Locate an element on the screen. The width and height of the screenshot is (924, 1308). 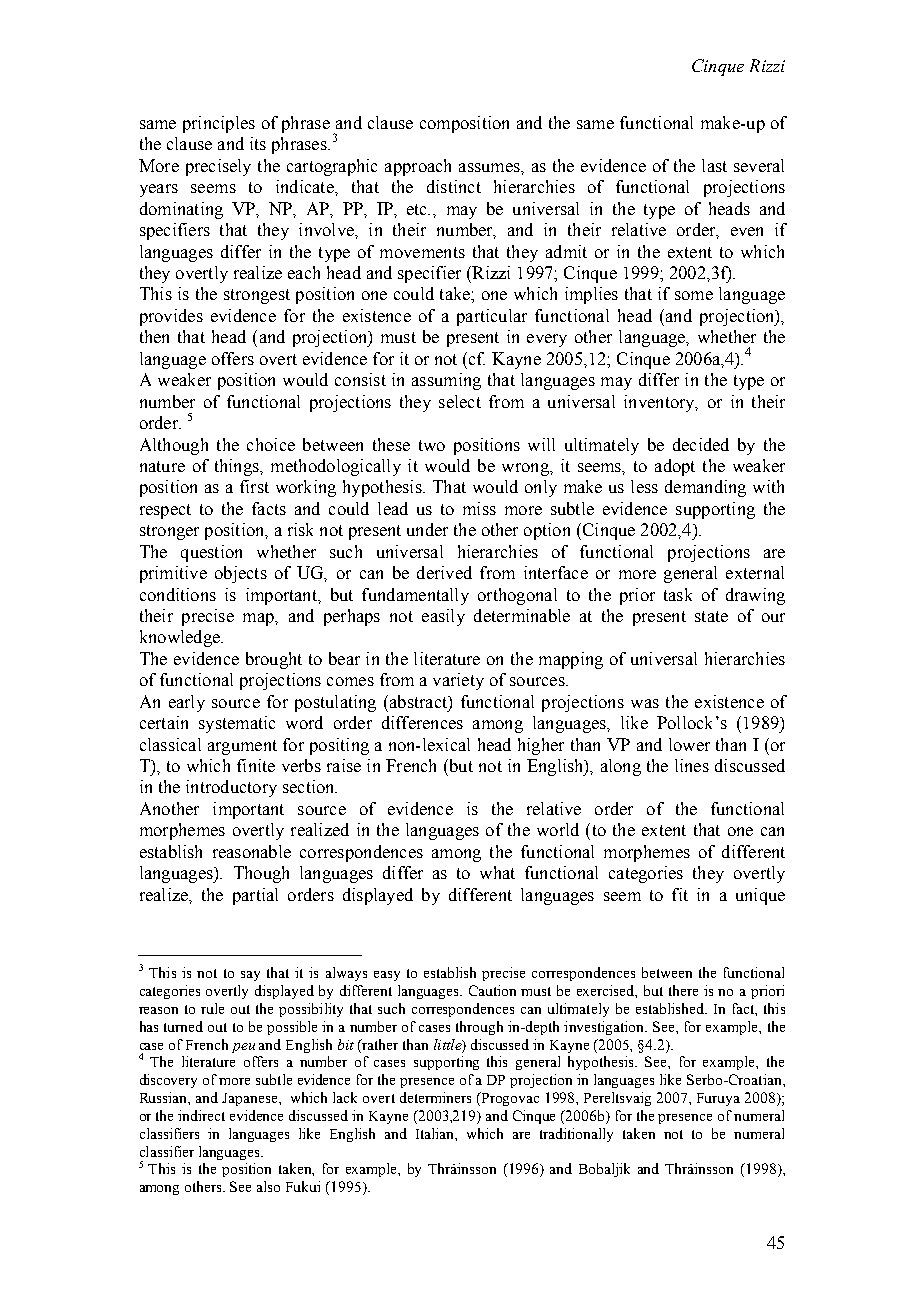
last is located at coordinates (714, 165).
